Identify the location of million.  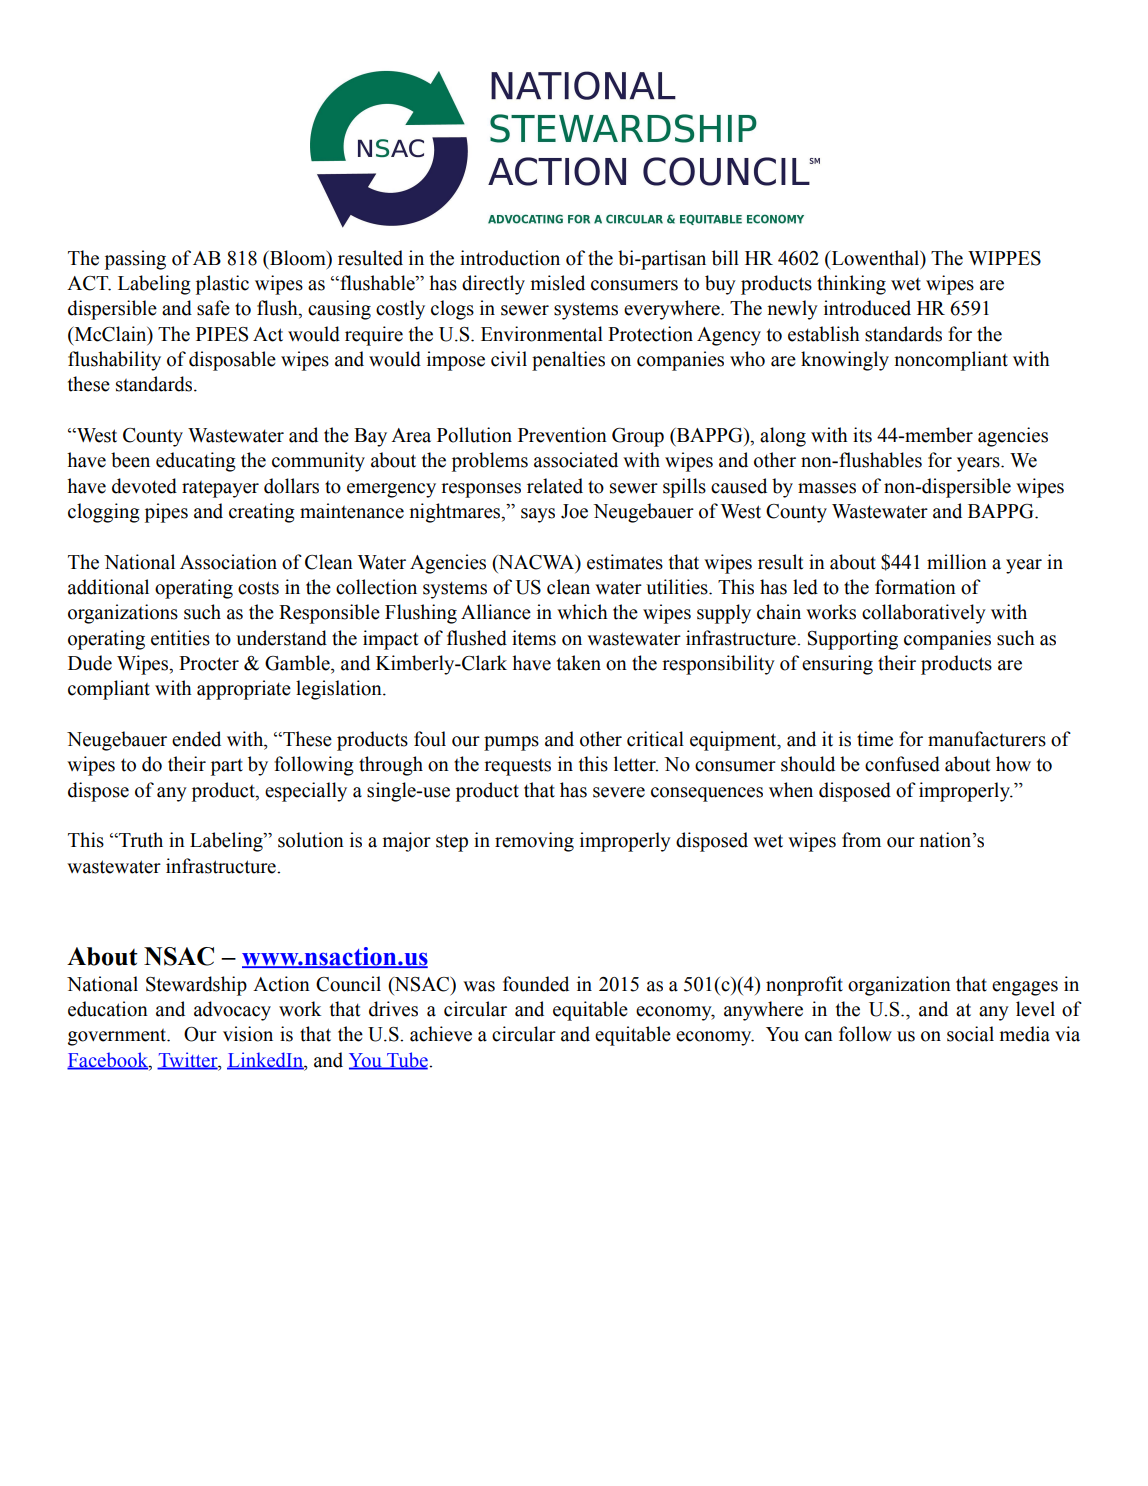
(957, 562).
